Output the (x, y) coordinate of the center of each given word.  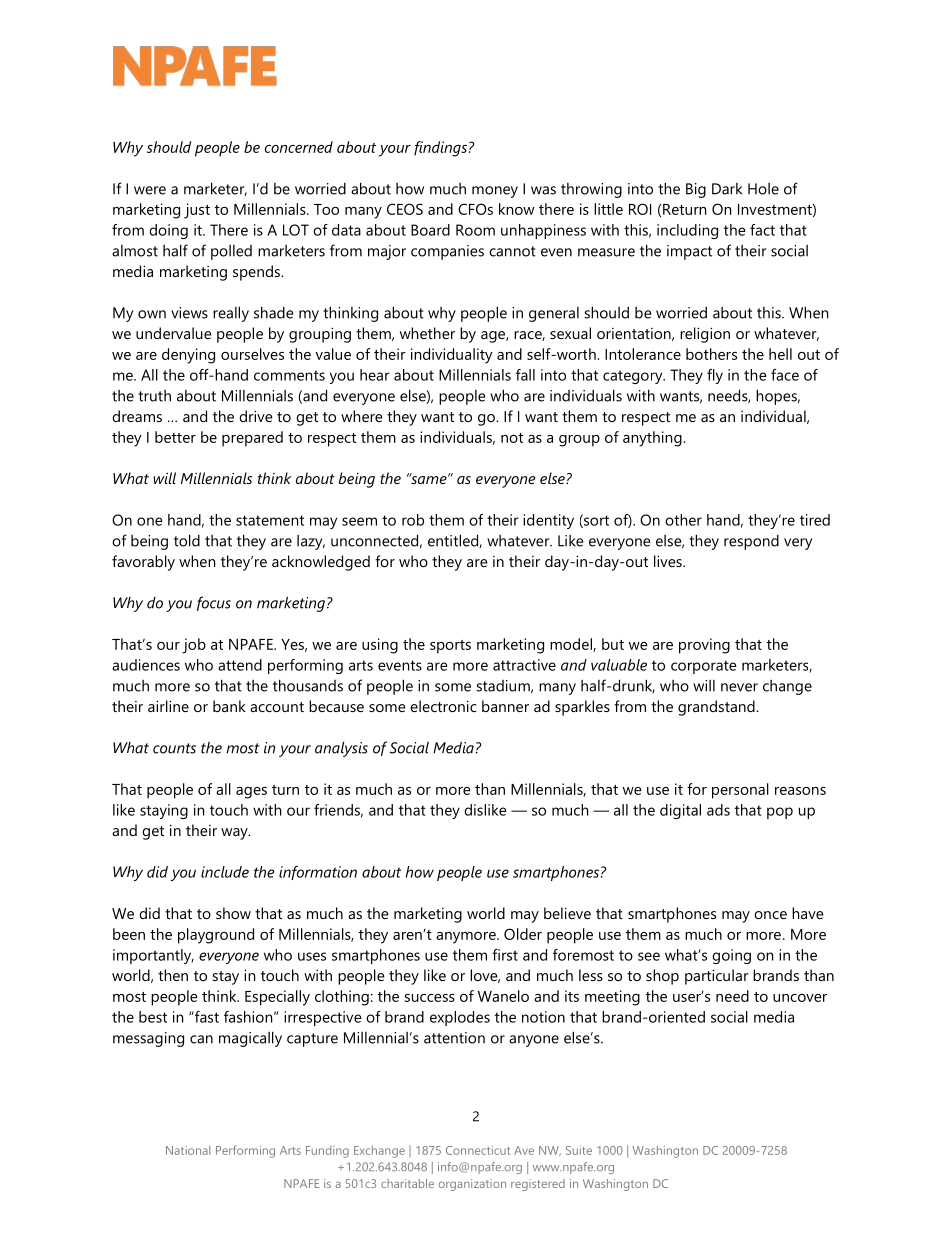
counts (174, 748)
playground (216, 936)
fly (715, 376)
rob (413, 520)
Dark (727, 189)
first (505, 955)
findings (440, 149)
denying (188, 356)
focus (214, 603)
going (731, 956)
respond (751, 542)
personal (740, 791)
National (188, 1150)
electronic (443, 706)
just (197, 211)
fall (525, 375)
